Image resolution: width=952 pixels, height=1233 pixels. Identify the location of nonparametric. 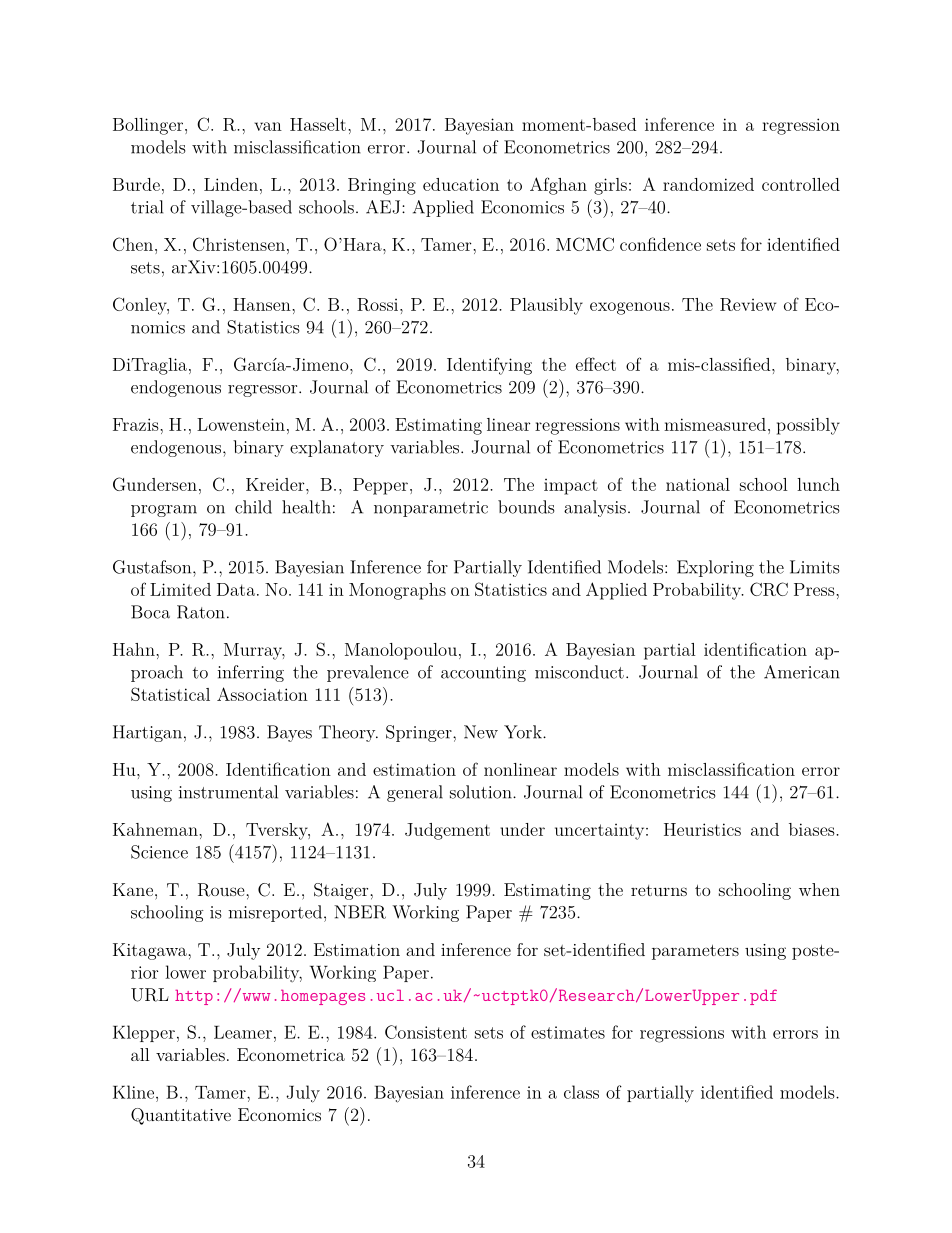
(431, 509).
